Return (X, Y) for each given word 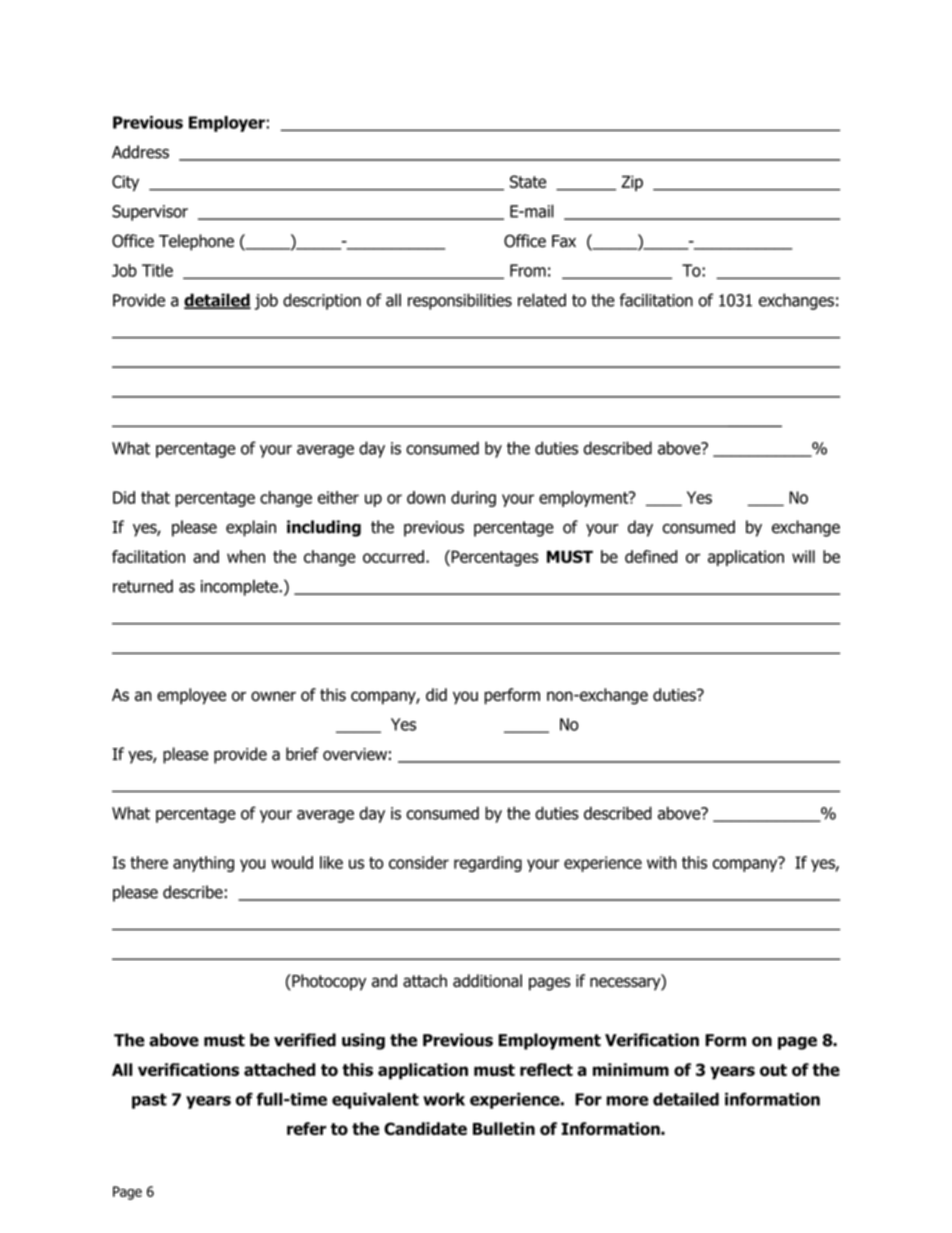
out (773, 1070)
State (528, 181)
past (149, 1101)
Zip (632, 183)
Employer (227, 124)
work (444, 1099)
